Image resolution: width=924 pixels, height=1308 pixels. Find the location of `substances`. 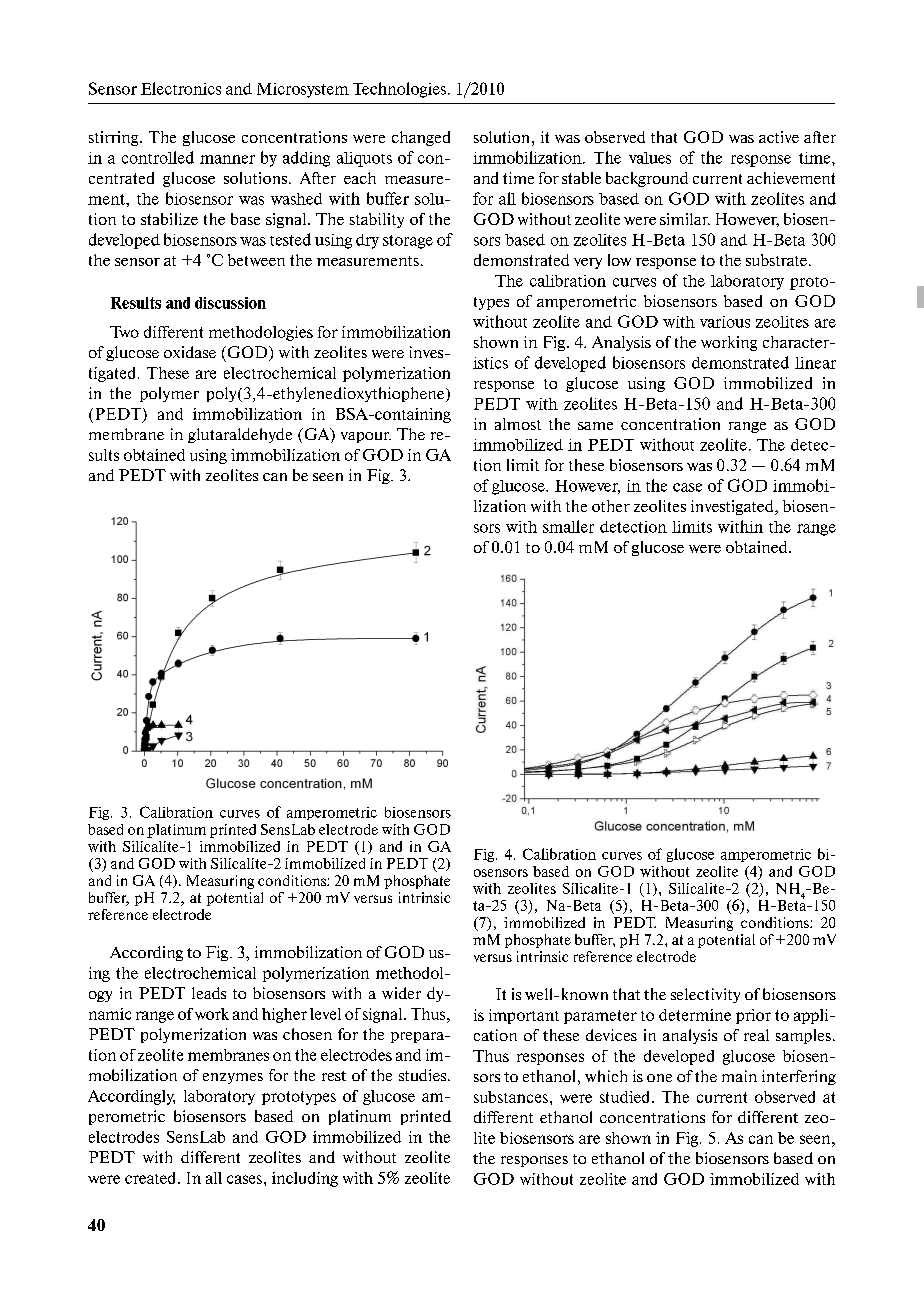

substances is located at coordinates (511, 1097).
